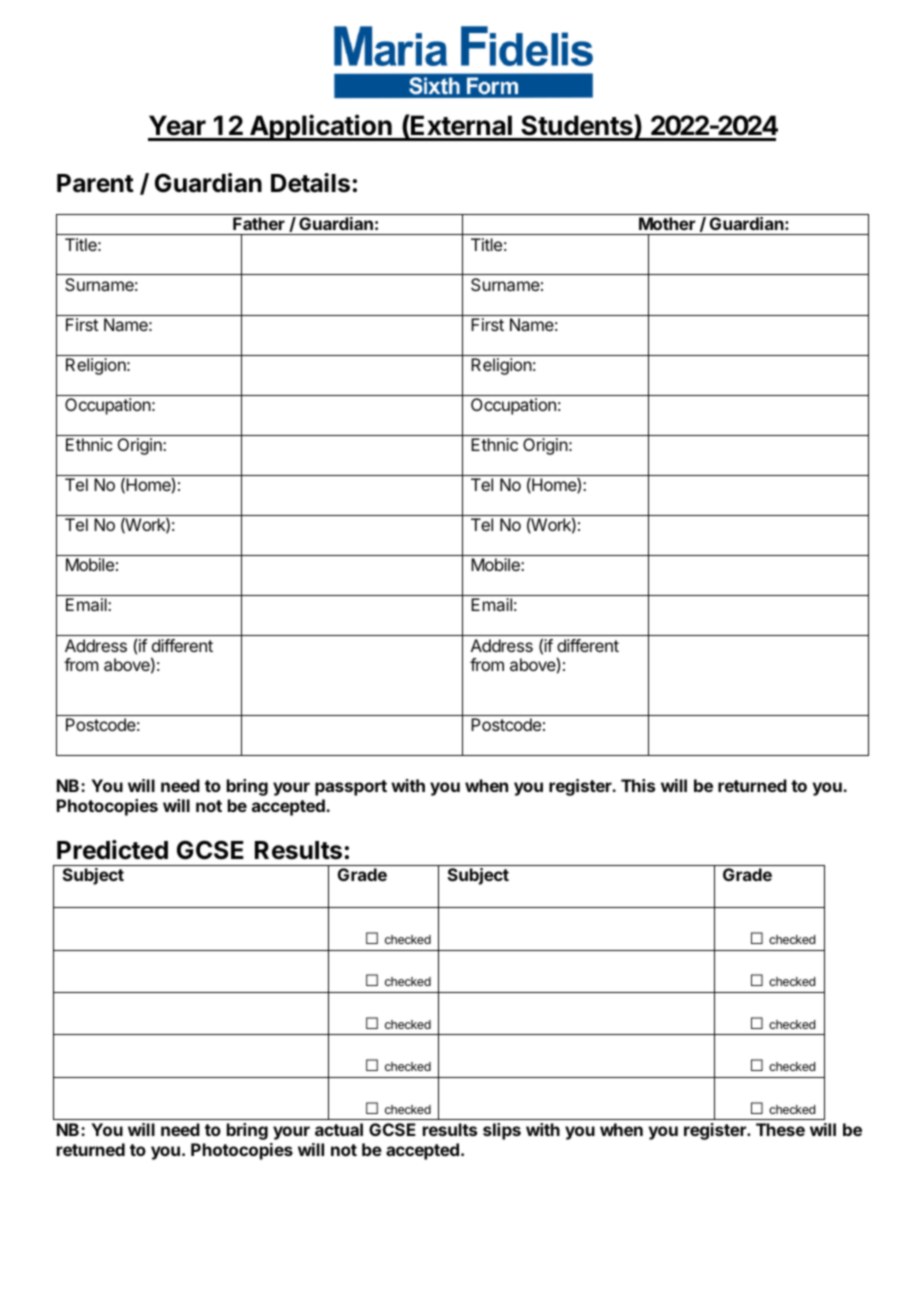  What do you see at coordinates (339, 1129) in the screenshot?
I see `actual` at bounding box center [339, 1129].
